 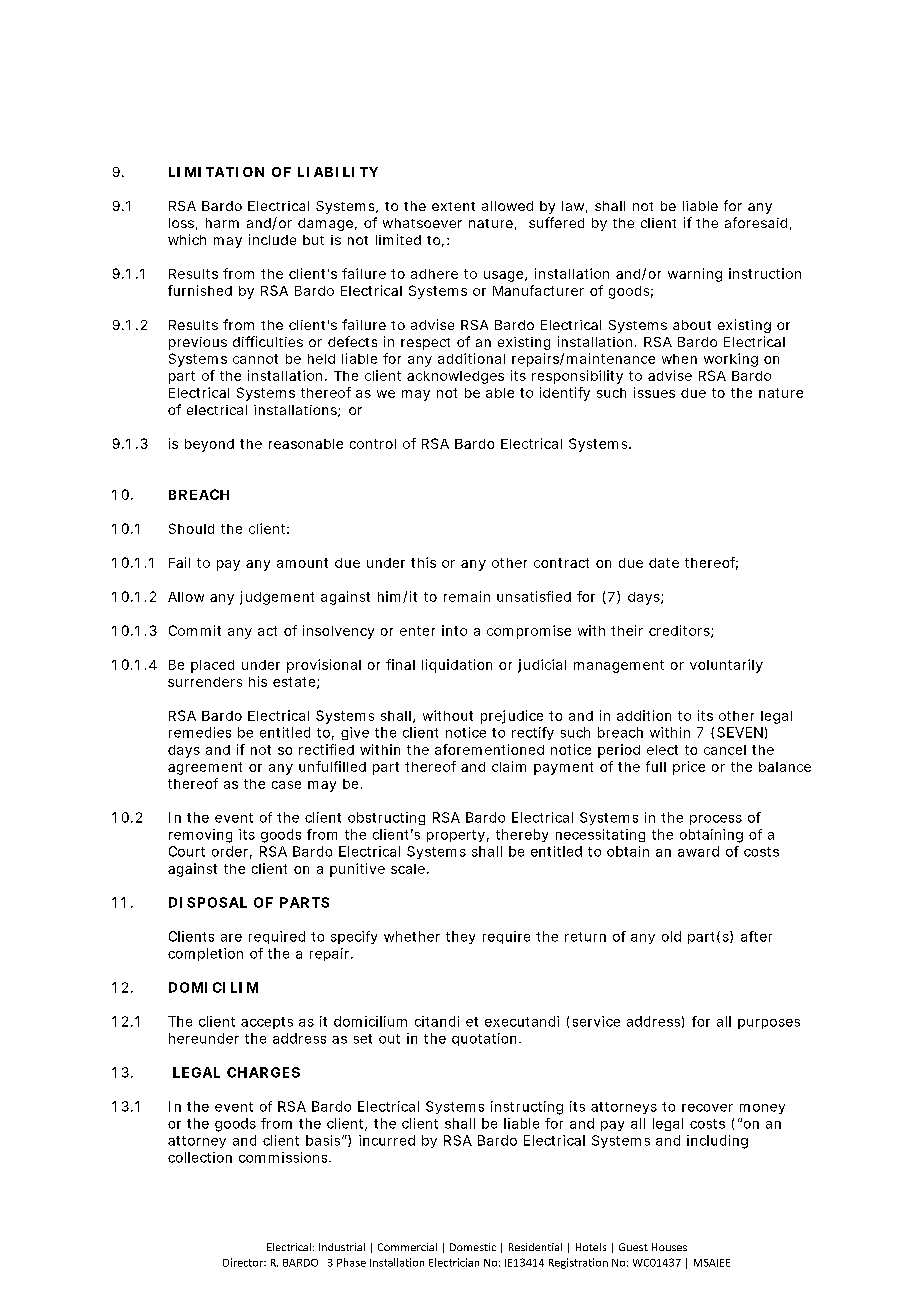 What do you see at coordinates (283, 1157) in the screenshot?
I see `commissions` at bounding box center [283, 1157].
